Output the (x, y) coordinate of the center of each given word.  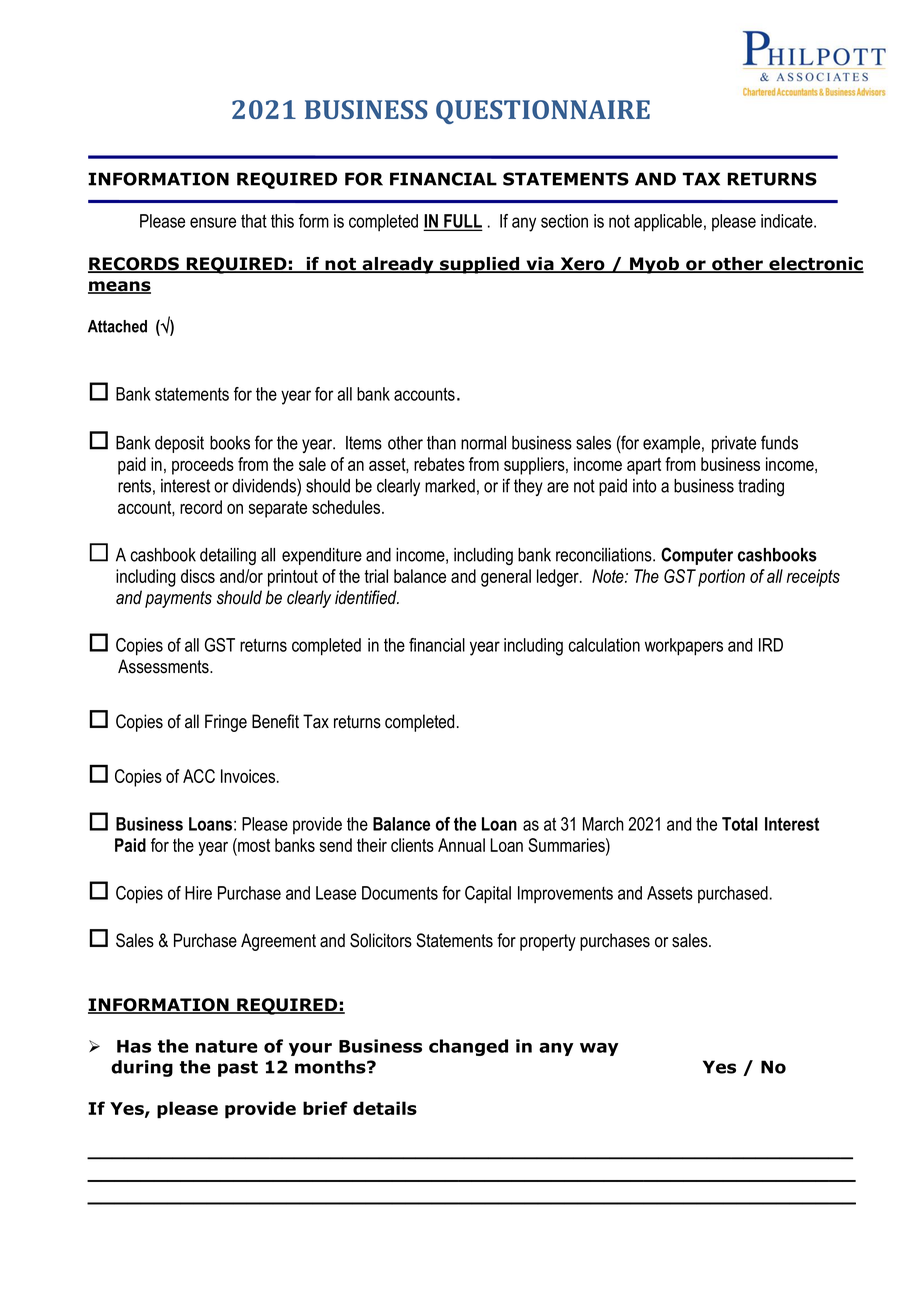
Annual (461, 845)
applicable (668, 223)
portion (721, 578)
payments (178, 599)
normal (483, 443)
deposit (179, 444)
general (506, 578)
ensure (213, 222)
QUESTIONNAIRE (543, 112)
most (253, 845)
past (238, 1069)
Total (740, 824)
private (734, 444)
